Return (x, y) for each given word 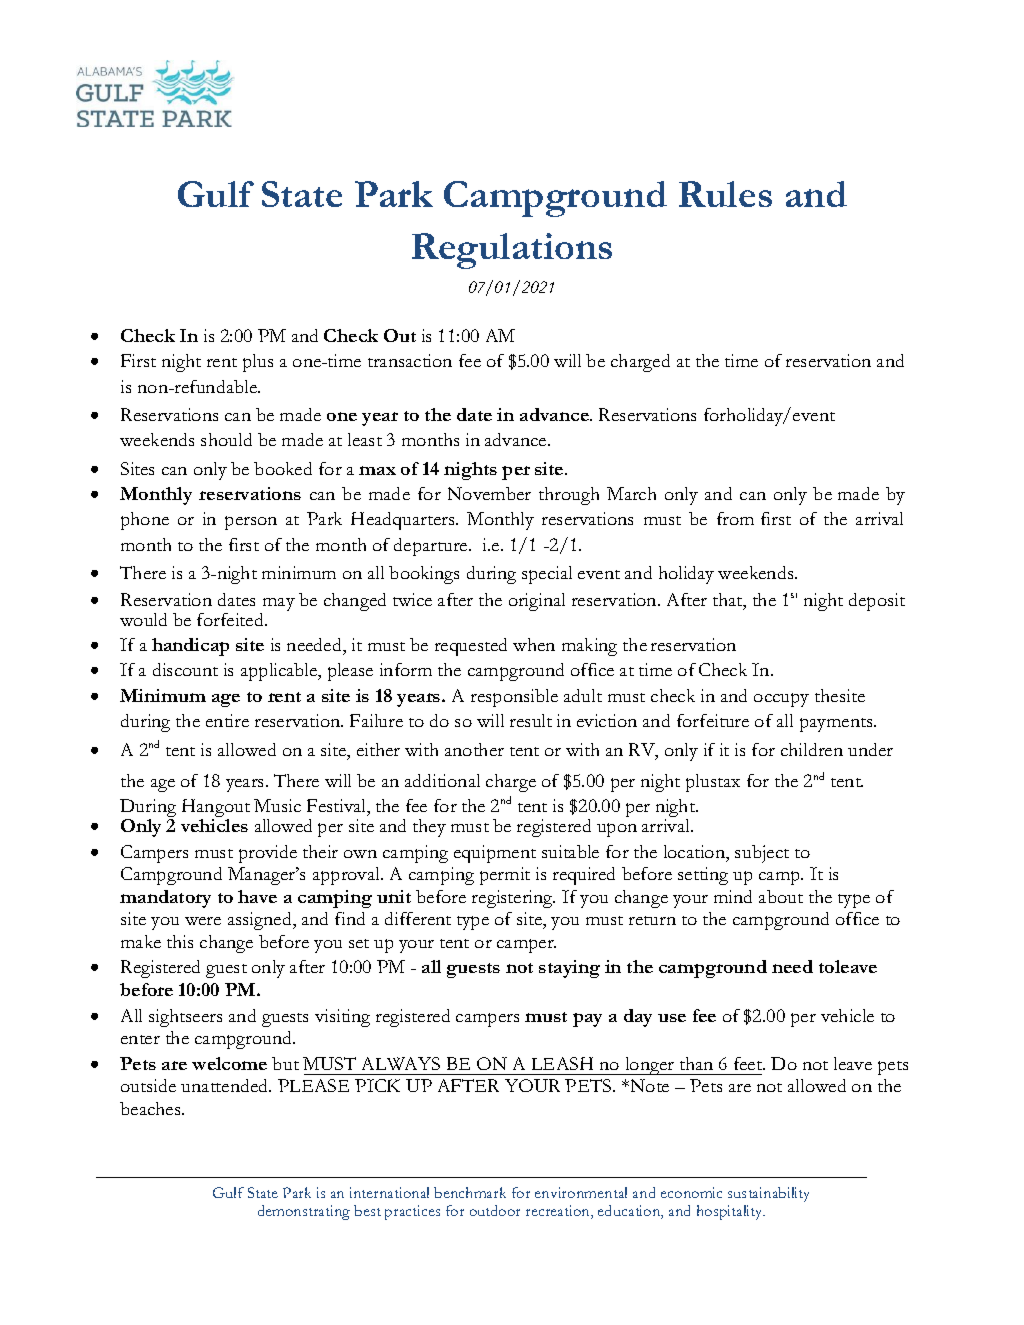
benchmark (470, 1192)
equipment (495, 854)
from (735, 518)
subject (762, 854)
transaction (410, 360)
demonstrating (304, 1212)
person (251, 523)
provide (268, 854)
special (547, 575)
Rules (725, 194)
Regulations (512, 251)
